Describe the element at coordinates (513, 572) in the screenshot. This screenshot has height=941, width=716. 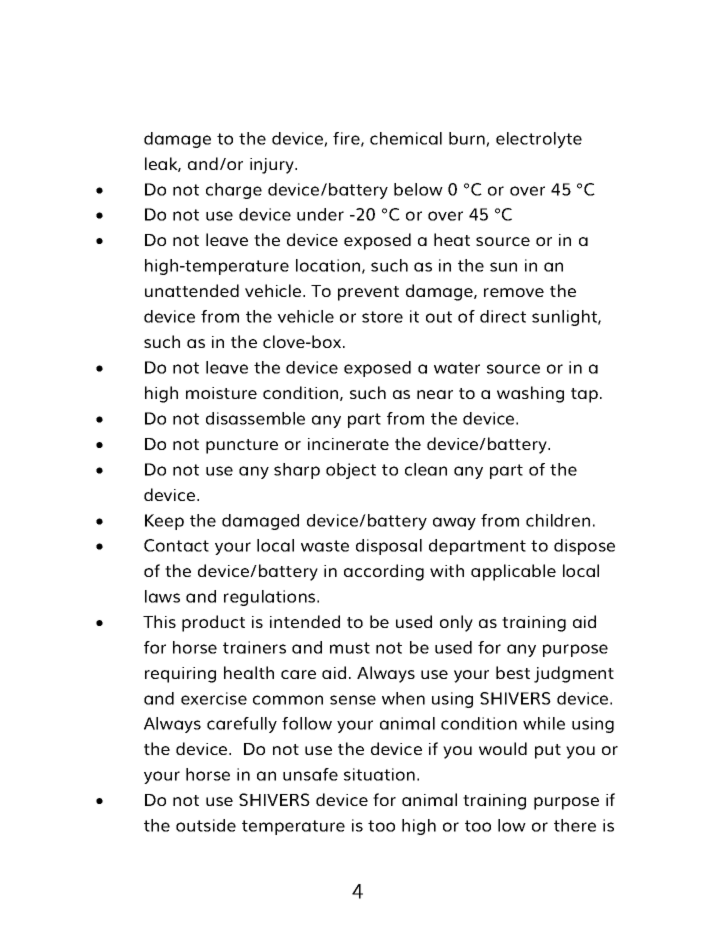
I see `applicable` at that location.
